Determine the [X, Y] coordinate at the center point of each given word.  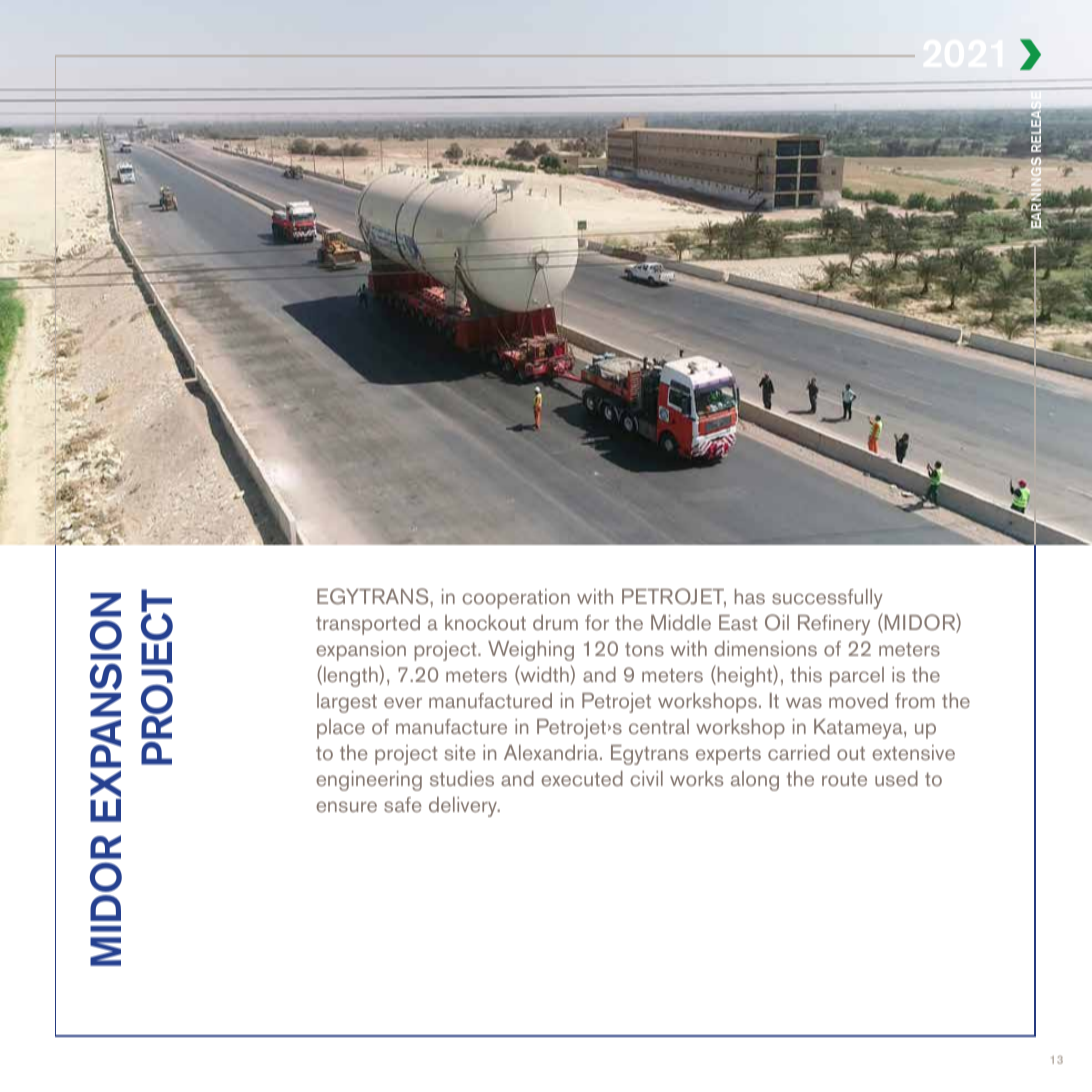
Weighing [531, 651]
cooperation [516, 599]
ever [403, 702]
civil [646, 778]
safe [403, 804]
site [460, 752]
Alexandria [552, 752]
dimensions [765, 648]
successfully [827, 599]
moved [858, 700]
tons [644, 649]
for [597, 622]
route [844, 779]
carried [799, 752]
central [659, 726]
